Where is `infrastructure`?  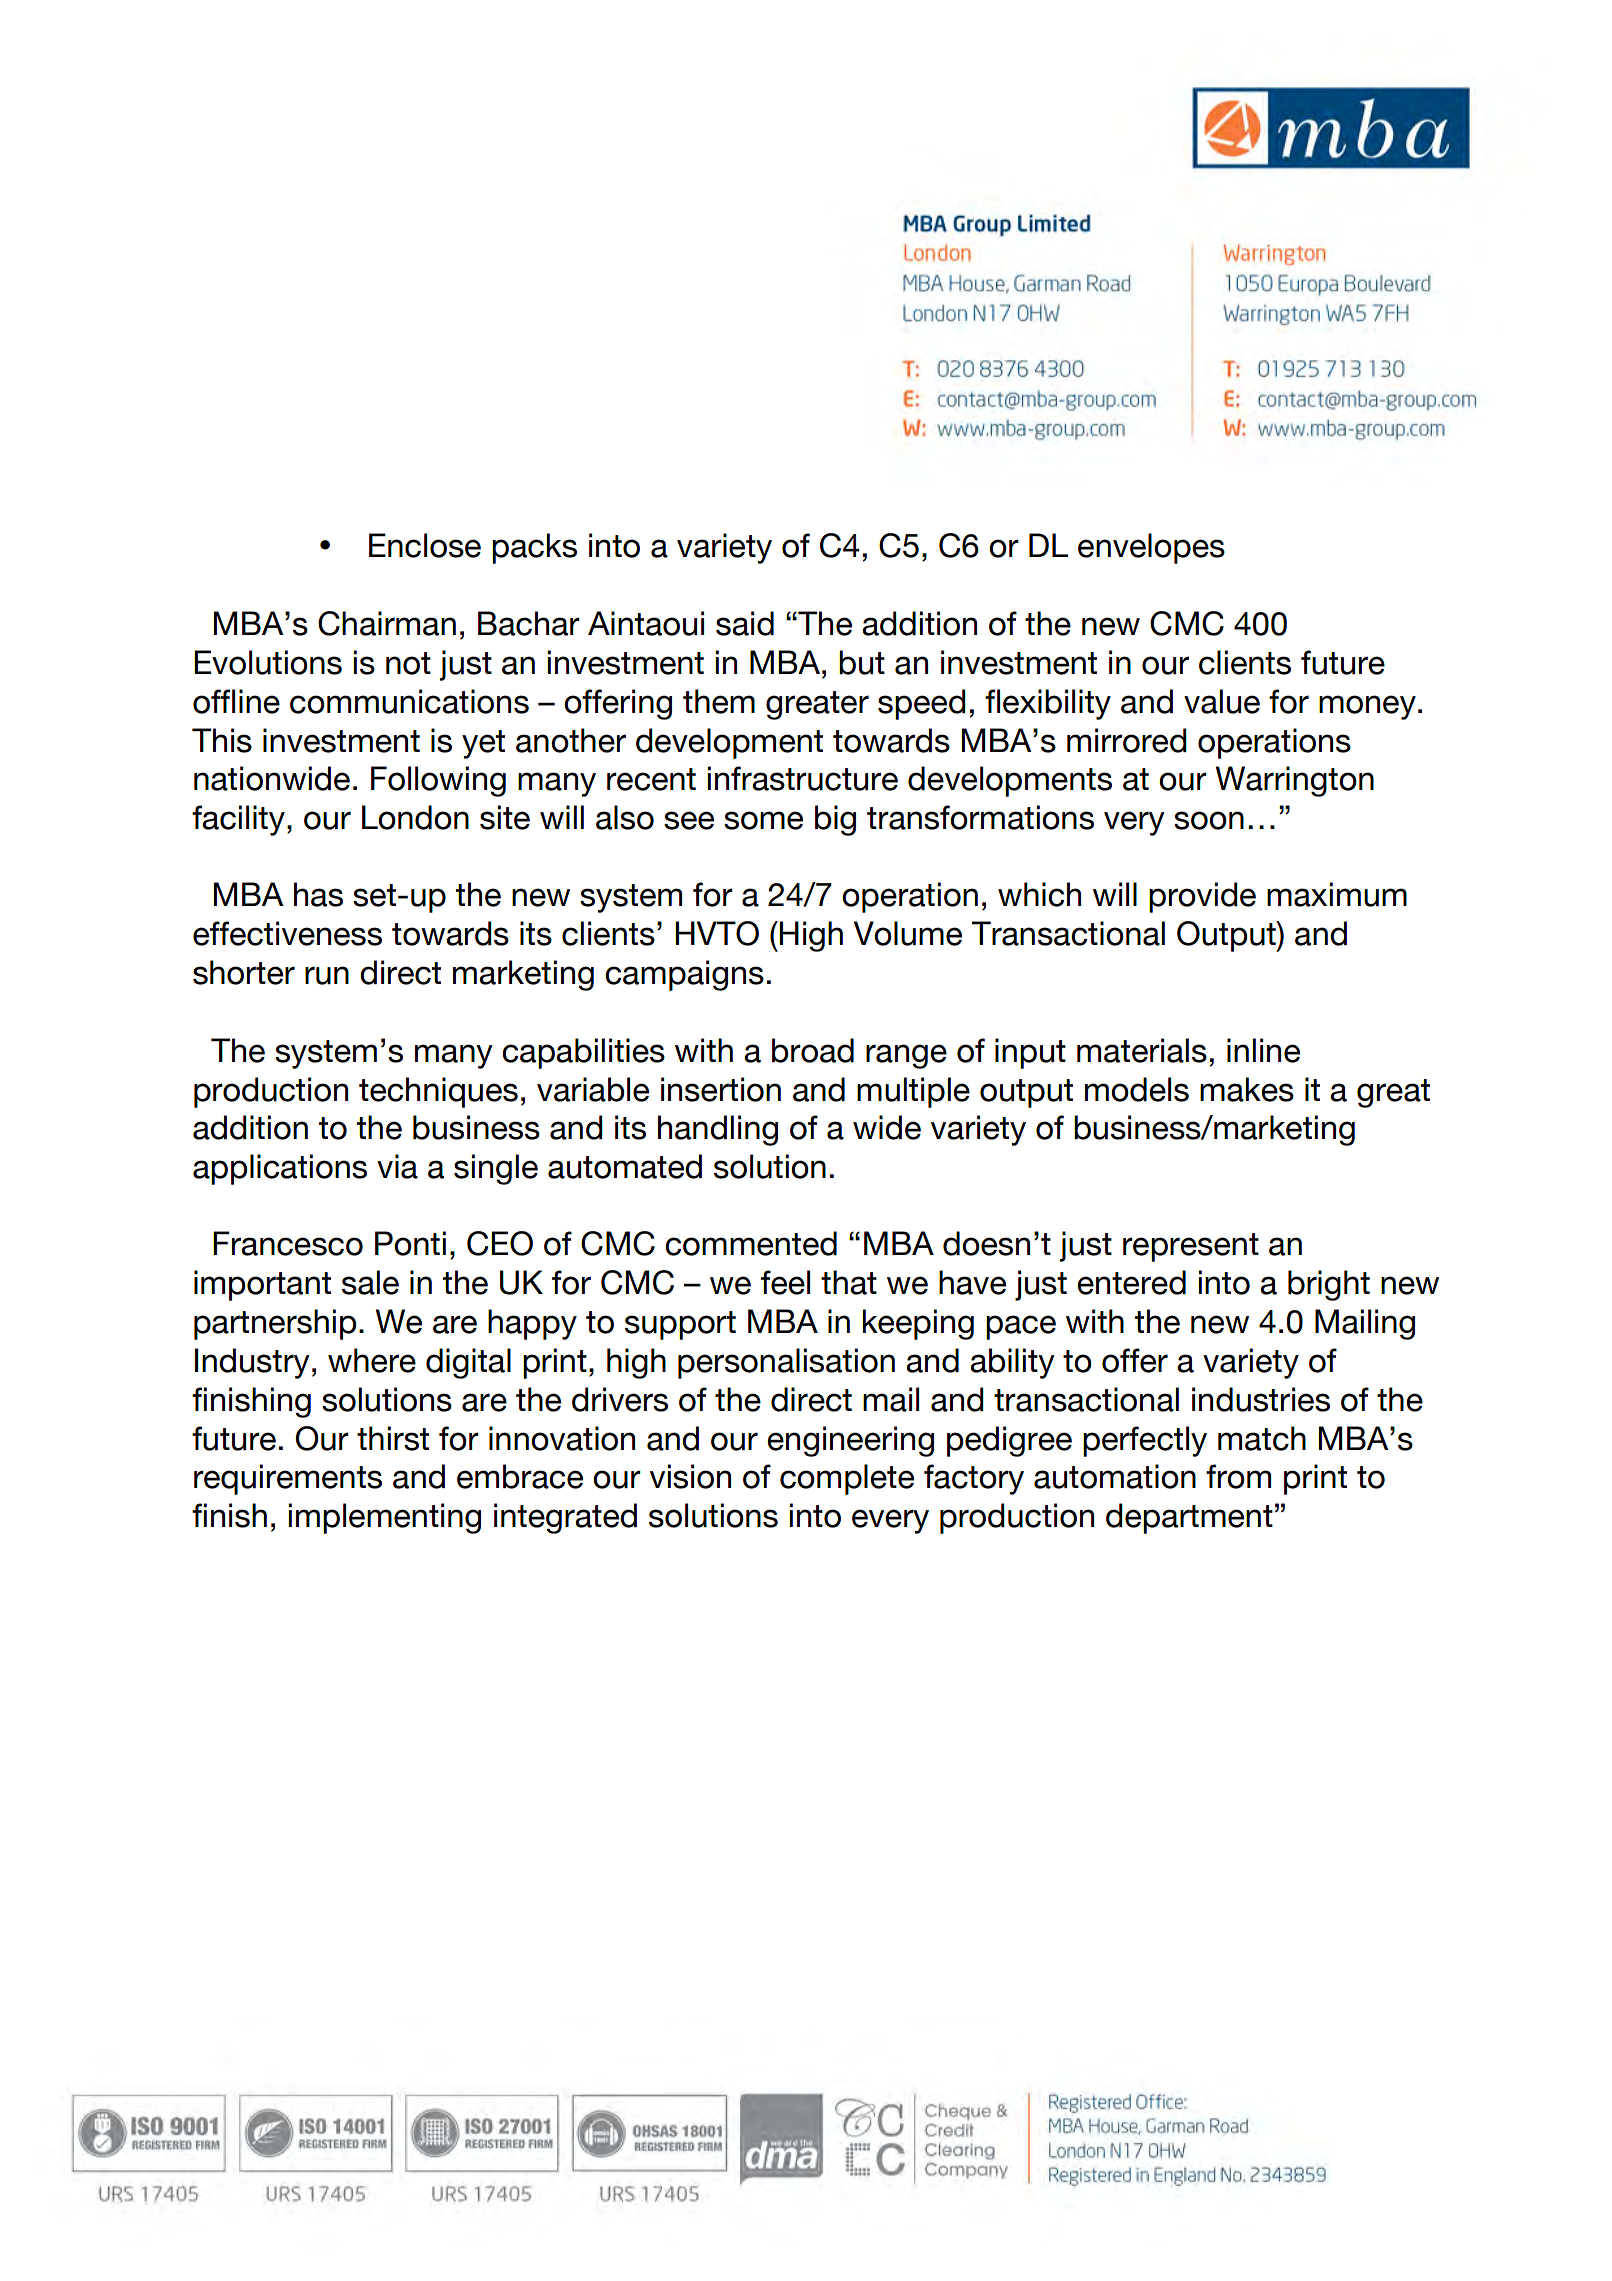
infrastructure is located at coordinates (802, 778).
